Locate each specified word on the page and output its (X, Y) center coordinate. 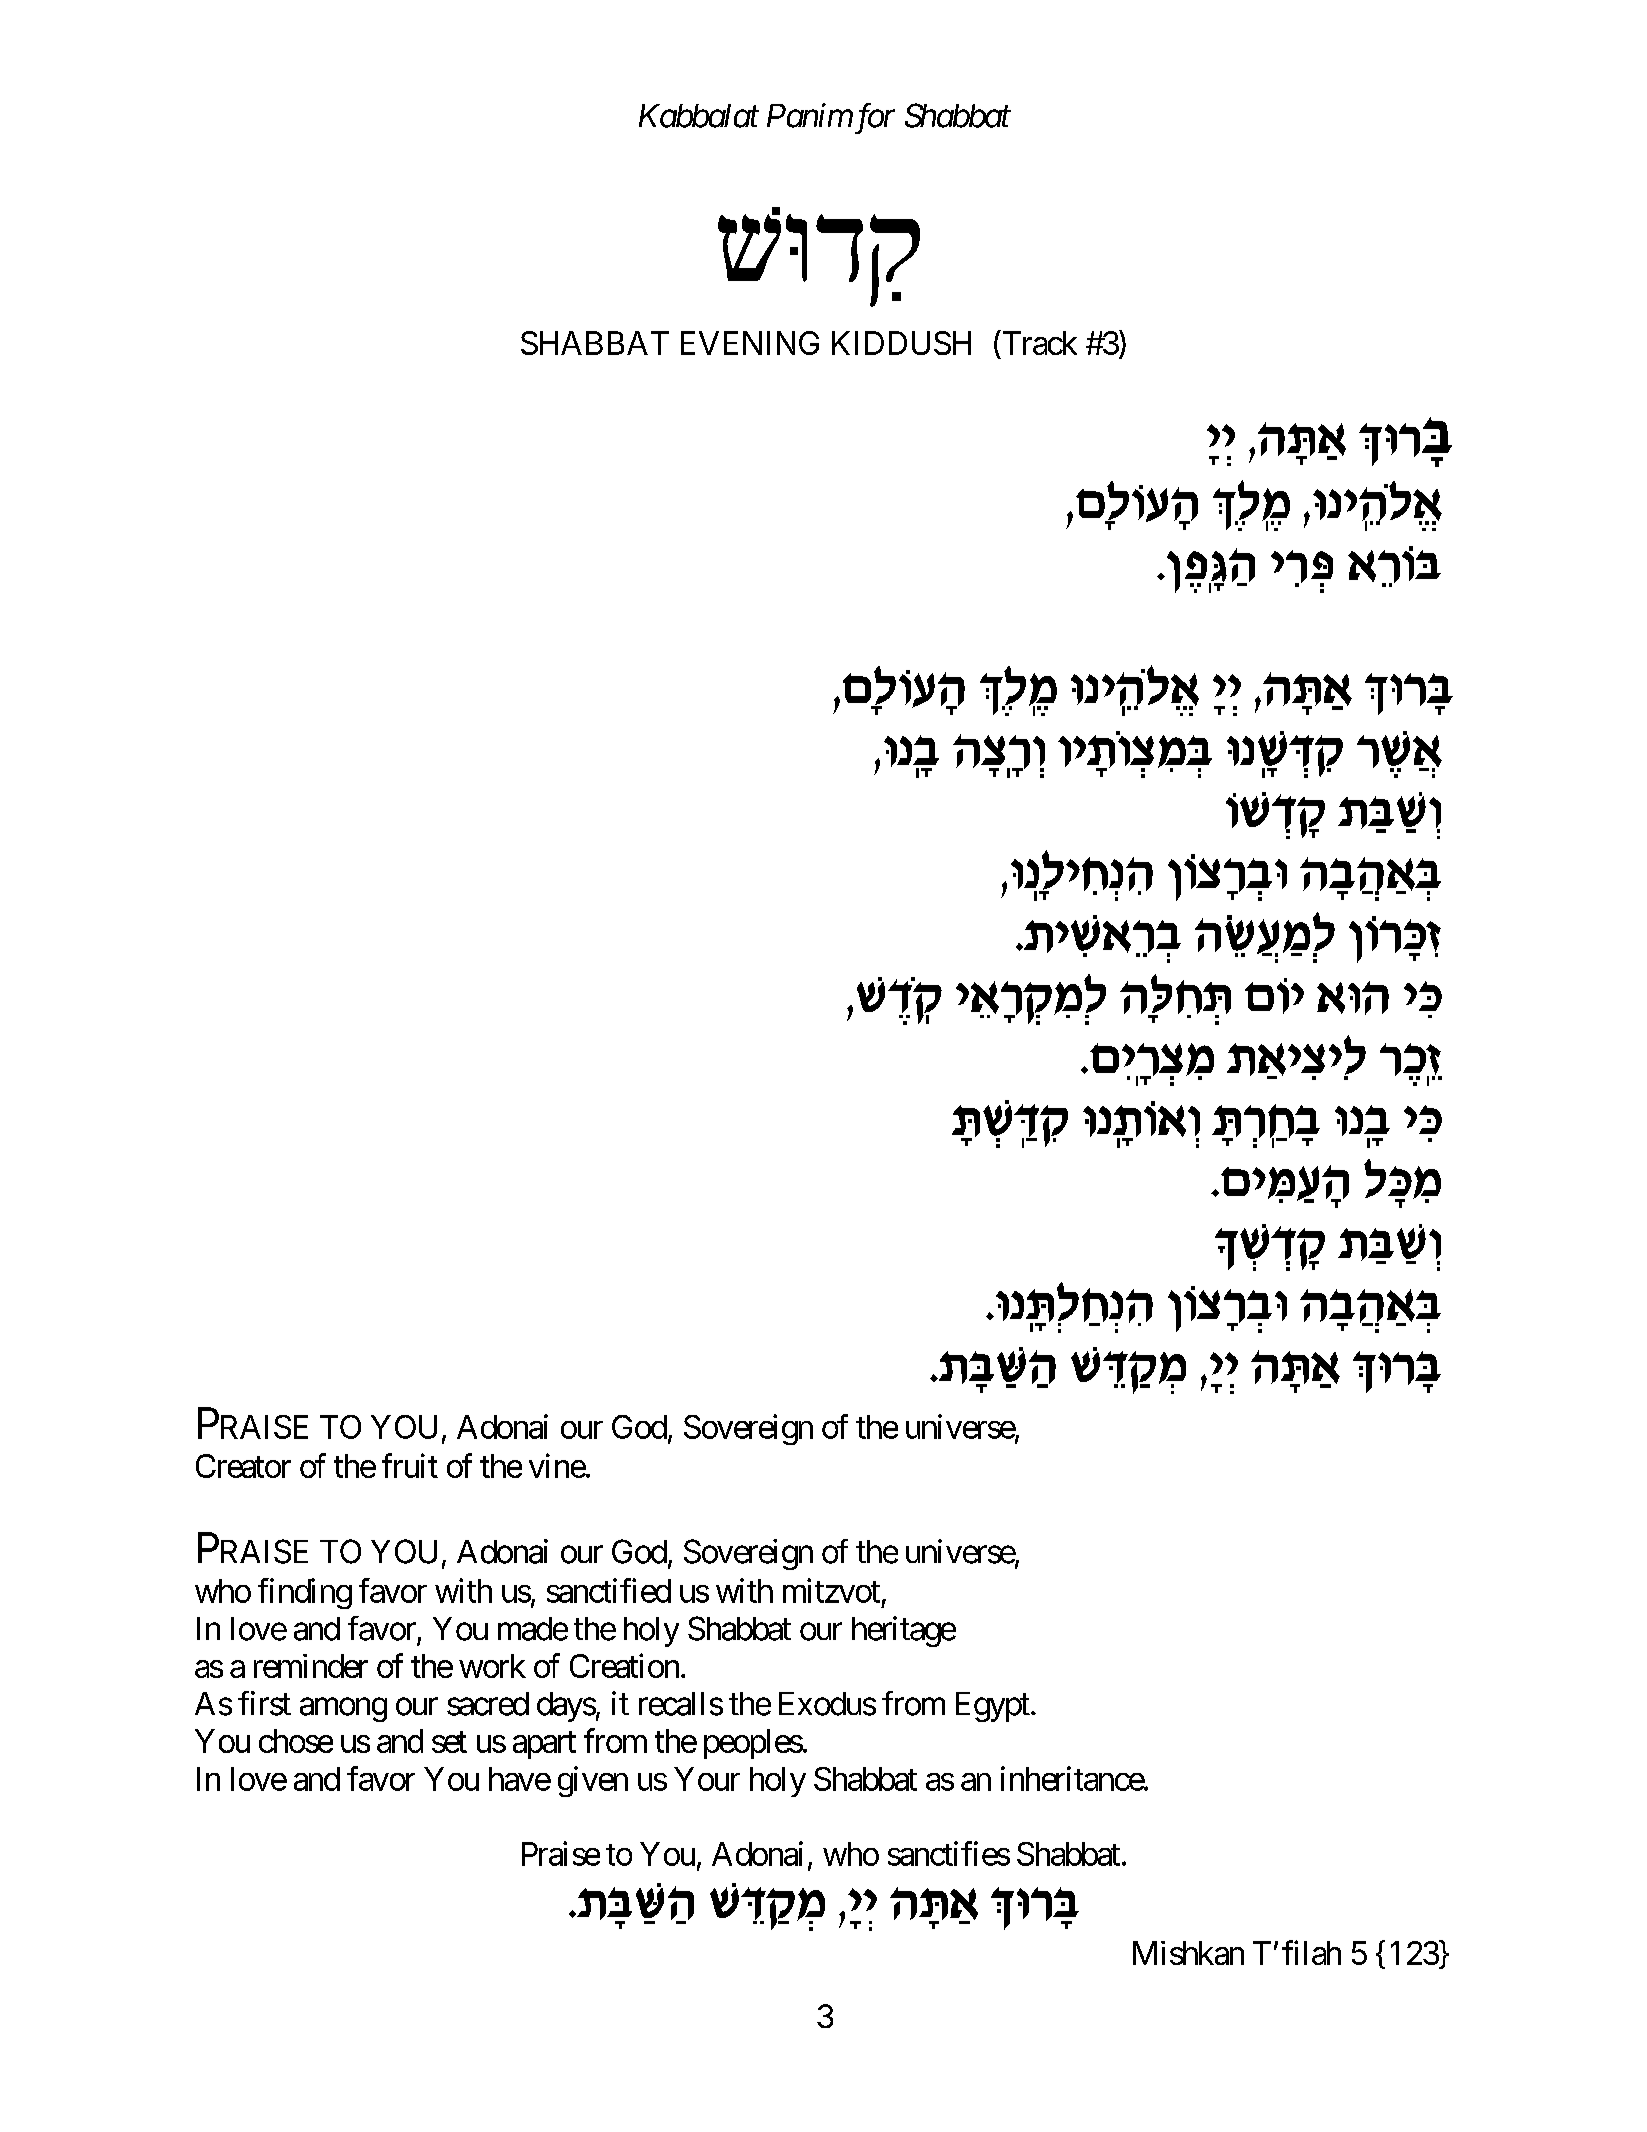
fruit (410, 1465)
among (343, 1710)
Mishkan (1188, 1953)
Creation (624, 1665)
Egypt (993, 1707)
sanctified (609, 1590)
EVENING (750, 343)
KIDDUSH (901, 343)
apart (544, 1745)
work (492, 1666)
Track (1038, 343)
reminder (311, 1666)
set (449, 1742)
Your (707, 1779)
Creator (243, 1466)
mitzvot (831, 1590)
